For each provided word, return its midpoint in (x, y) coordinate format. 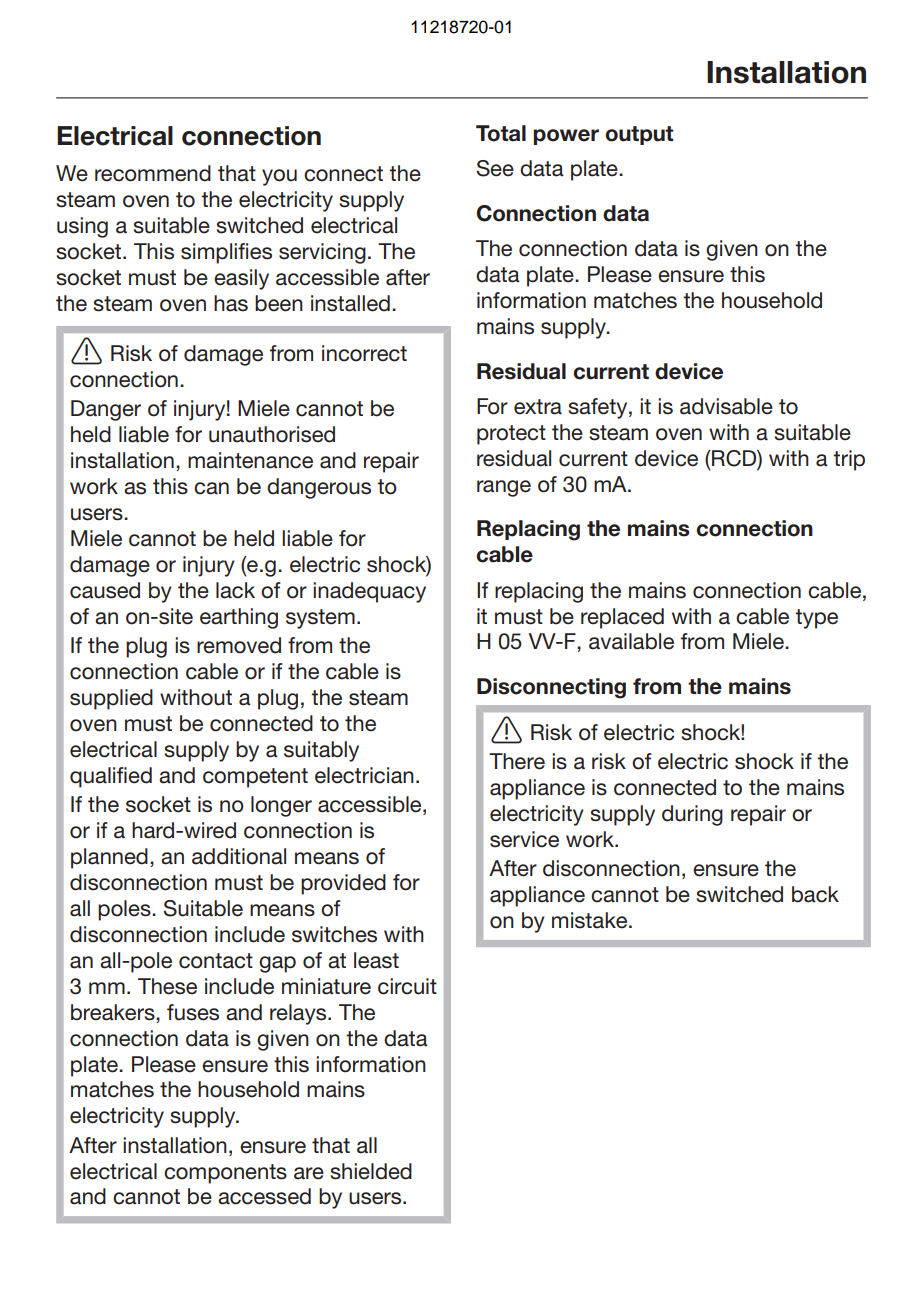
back (815, 894)
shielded (371, 1171)
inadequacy (369, 592)
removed (239, 645)
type (816, 619)
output (639, 135)
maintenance (250, 460)
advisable (726, 406)
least (376, 960)
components (225, 1174)
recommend (153, 173)
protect (511, 435)
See (495, 168)
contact (216, 961)
